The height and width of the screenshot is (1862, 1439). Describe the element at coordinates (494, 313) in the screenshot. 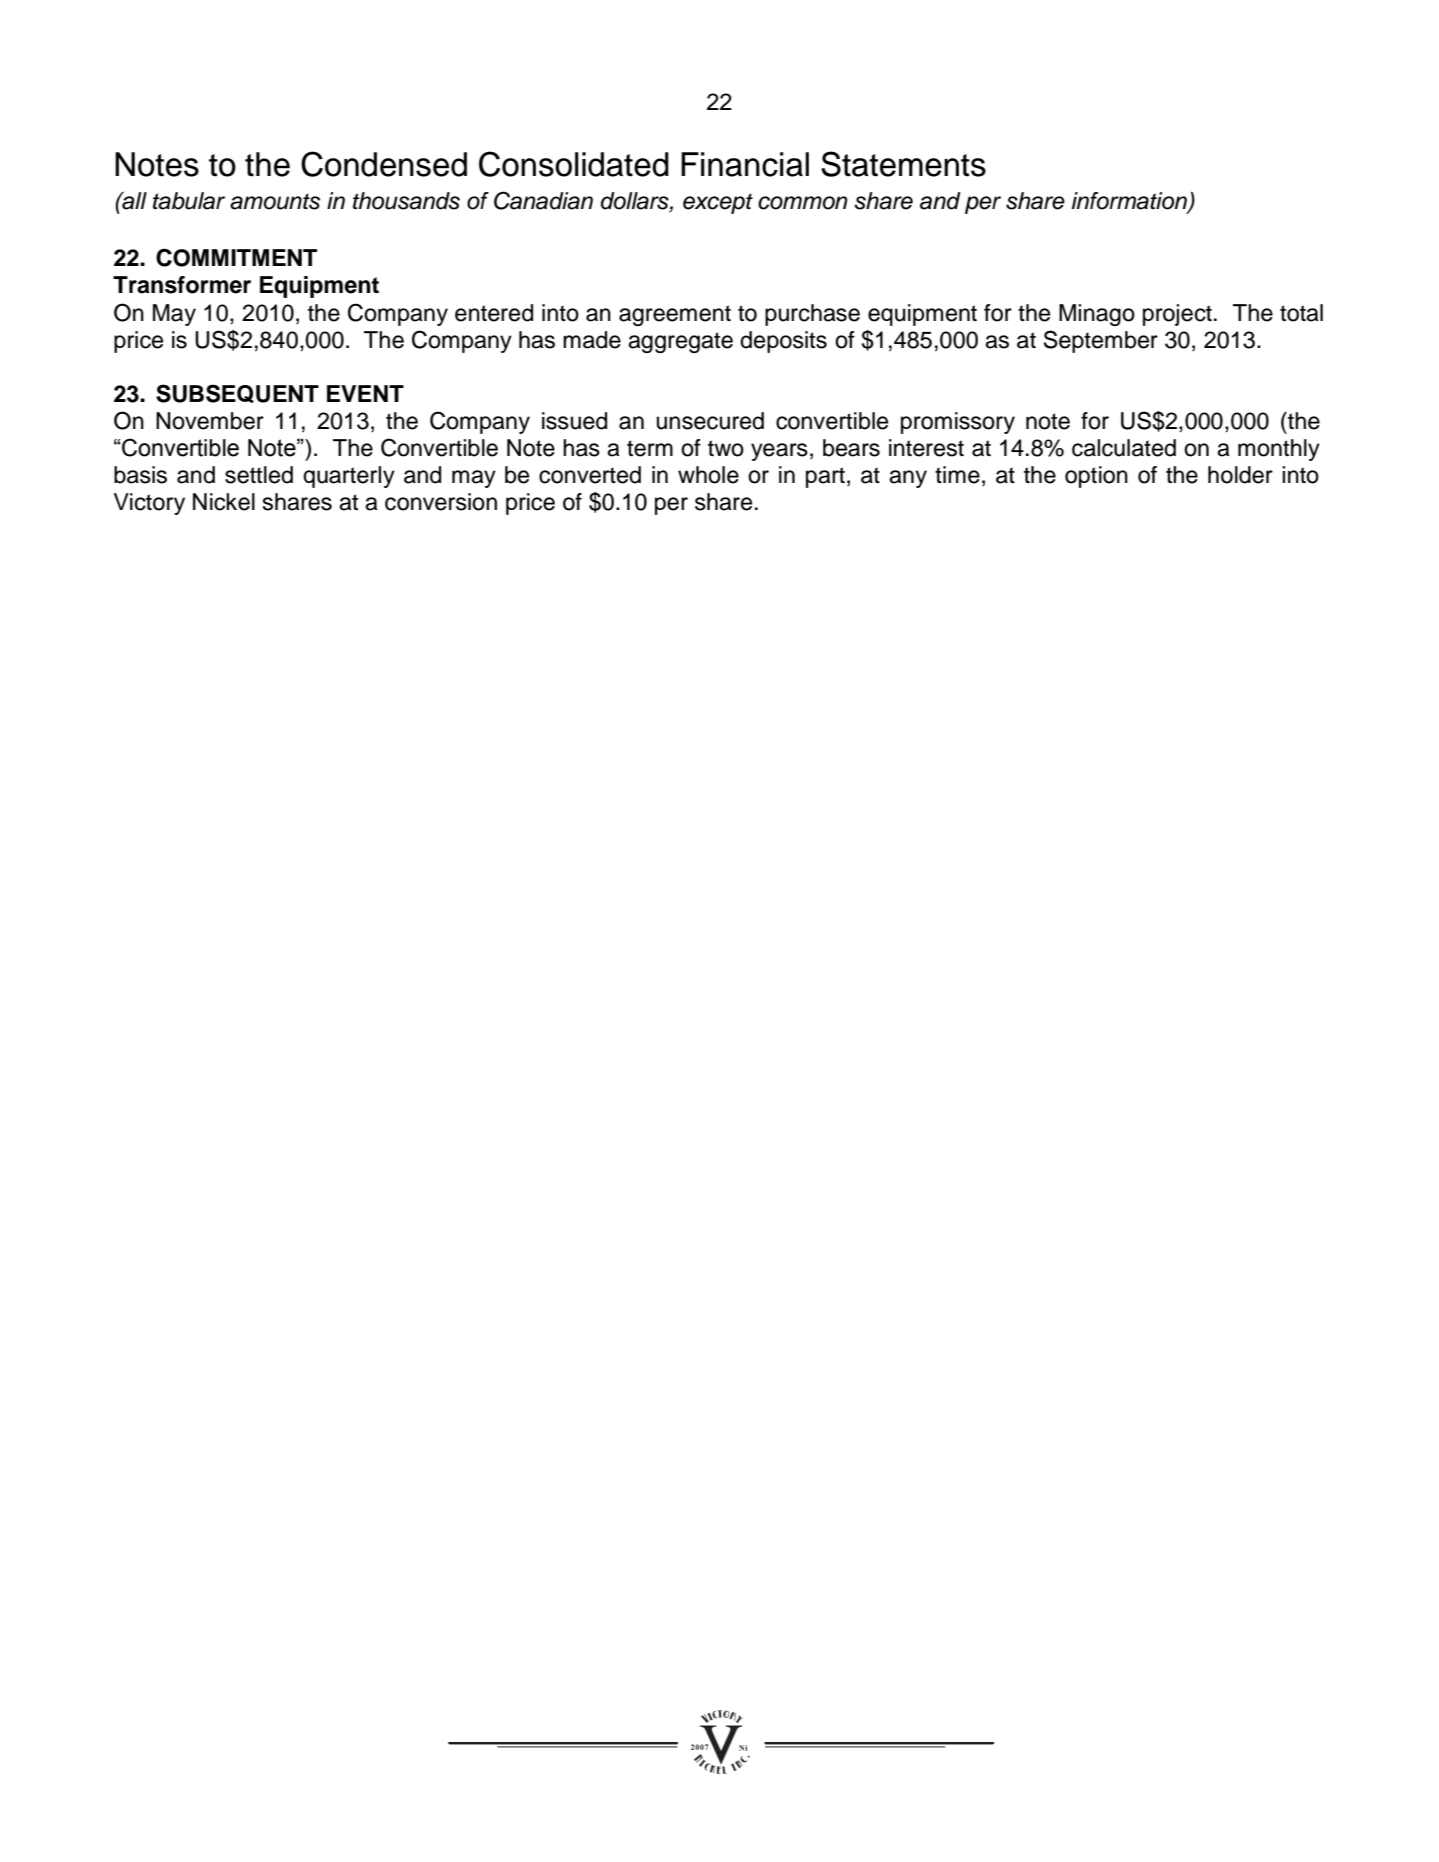

I see `entered` at that location.
